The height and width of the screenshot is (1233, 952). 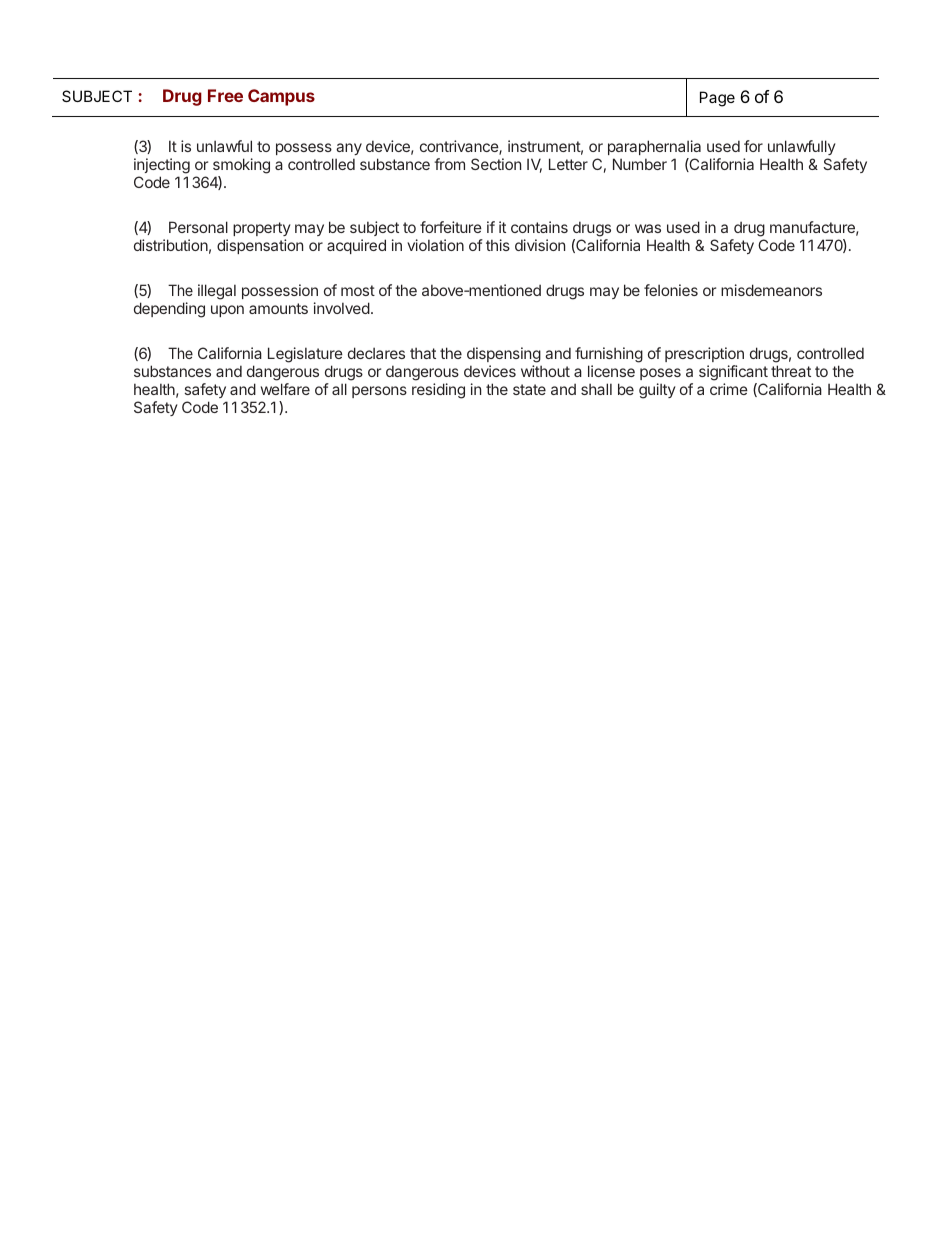 What do you see at coordinates (498, 245) in the screenshot?
I see `this` at bounding box center [498, 245].
